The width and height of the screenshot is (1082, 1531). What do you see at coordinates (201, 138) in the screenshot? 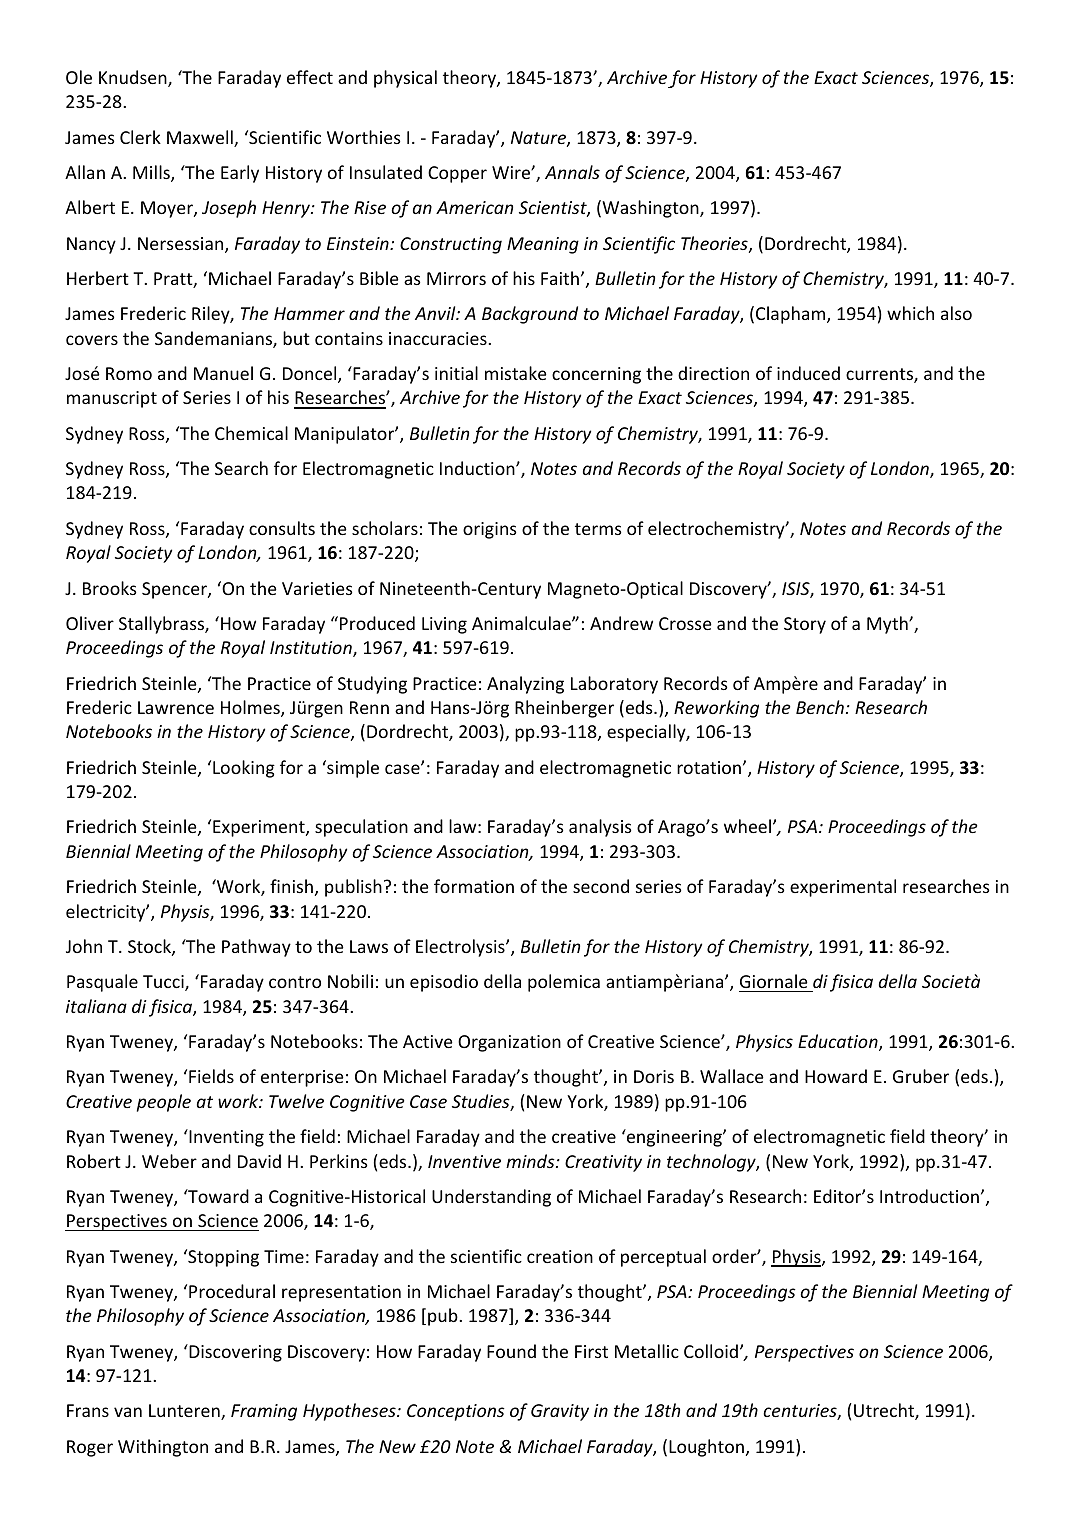
I see `Maxwell` at bounding box center [201, 138].
